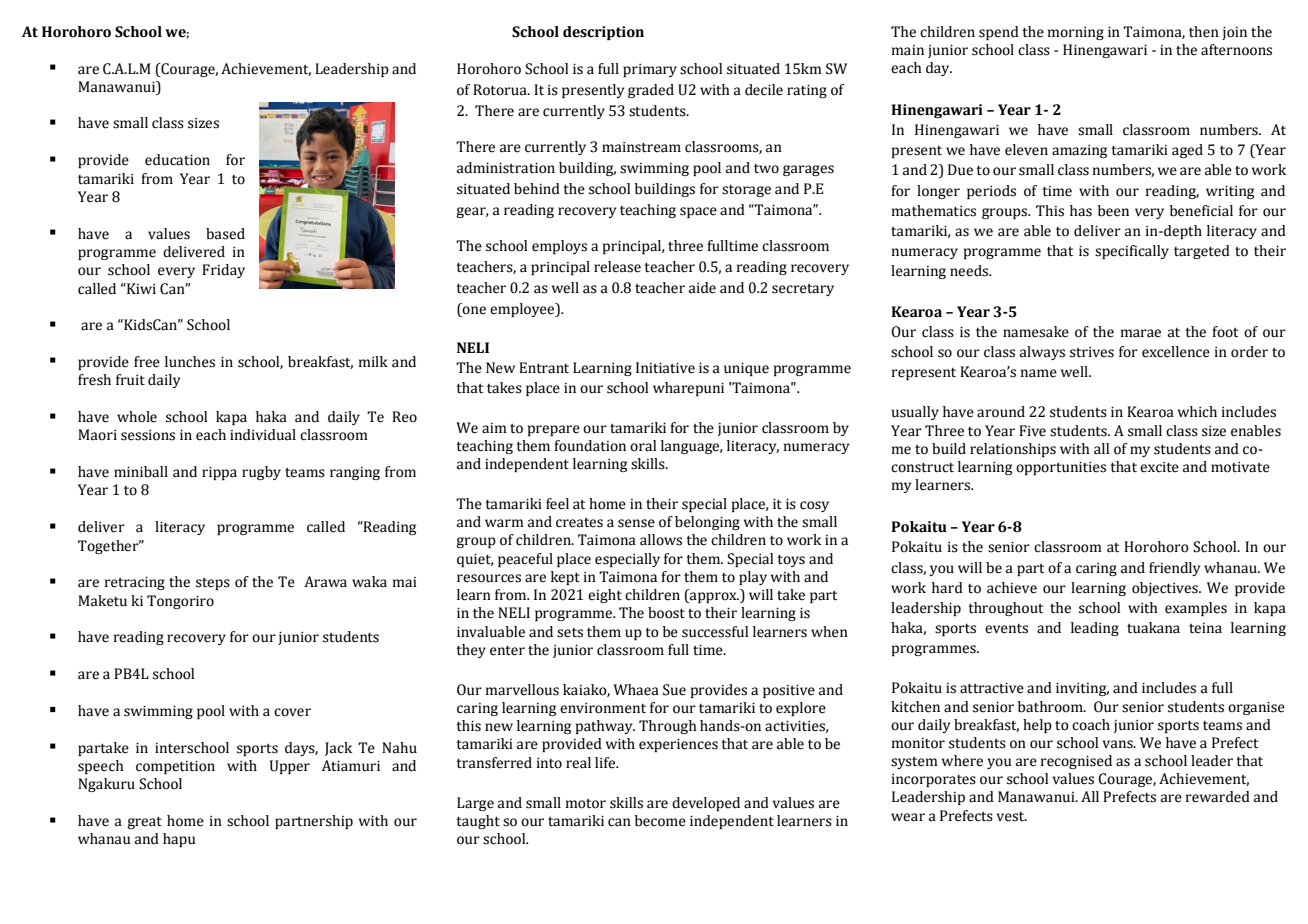 Image resolution: width=1308 pixels, height=924 pixels. I want to click on oral, so click(643, 446).
